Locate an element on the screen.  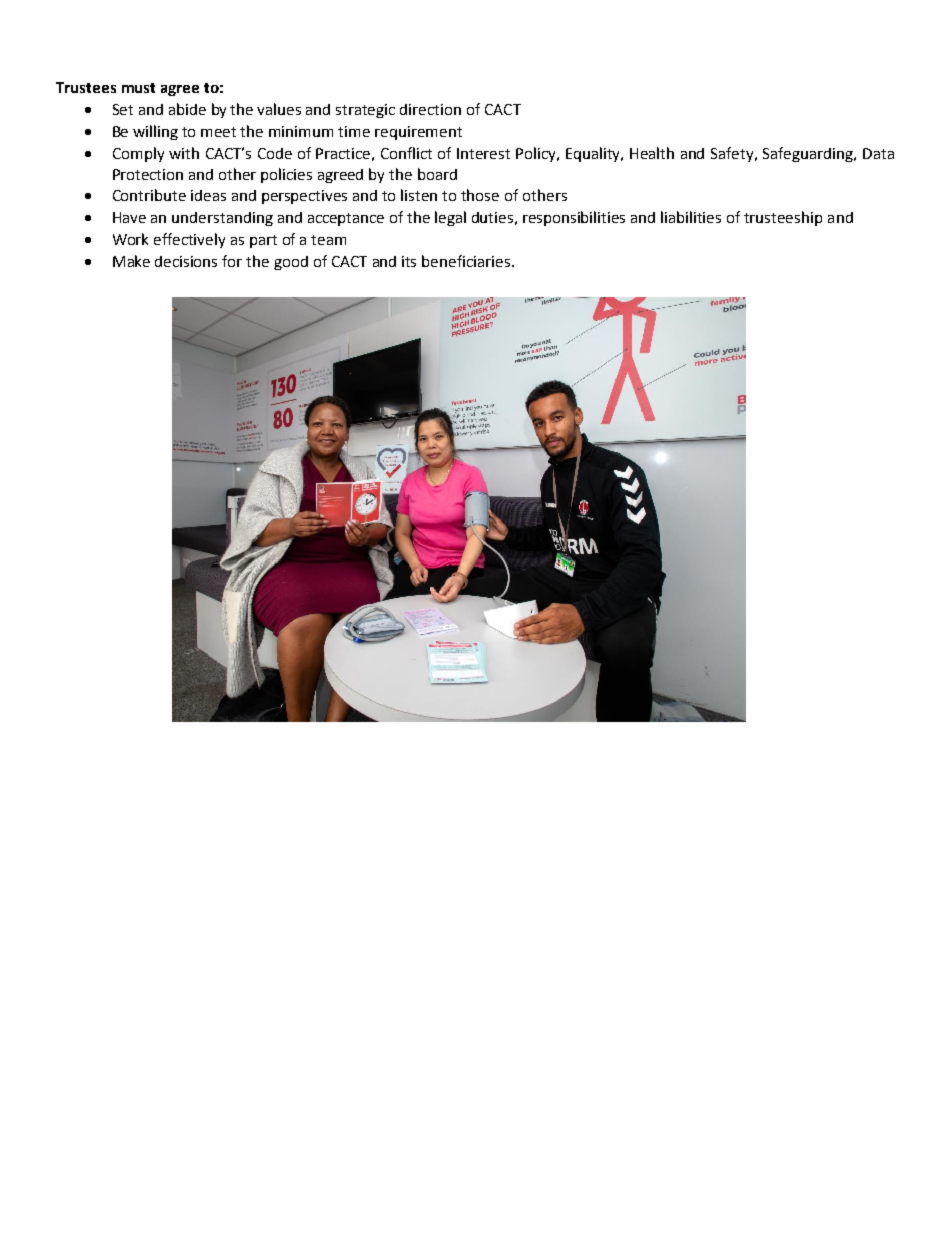
for is located at coordinates (232, 261).
